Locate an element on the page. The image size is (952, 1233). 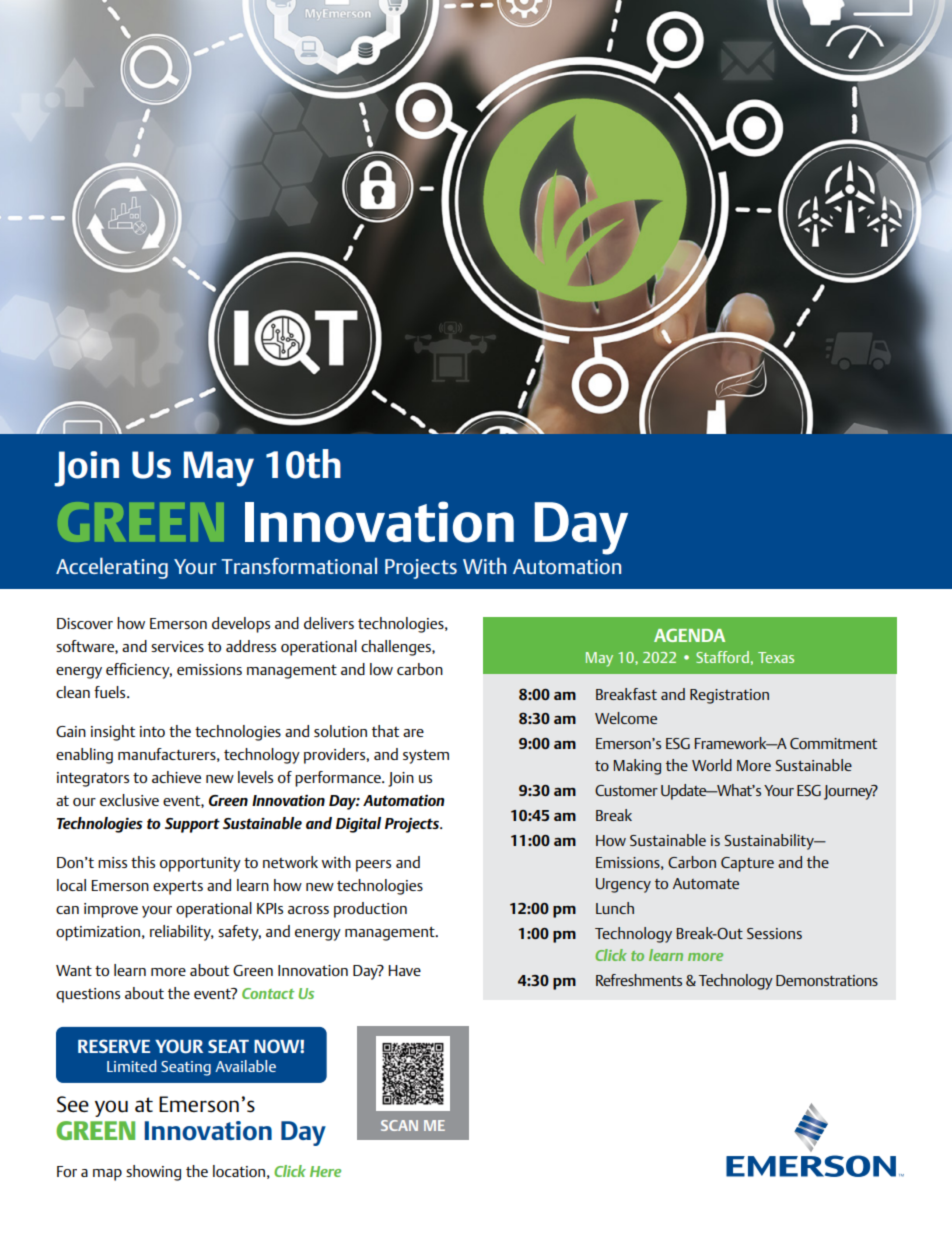
Want is located at coordinates (74, 970).
